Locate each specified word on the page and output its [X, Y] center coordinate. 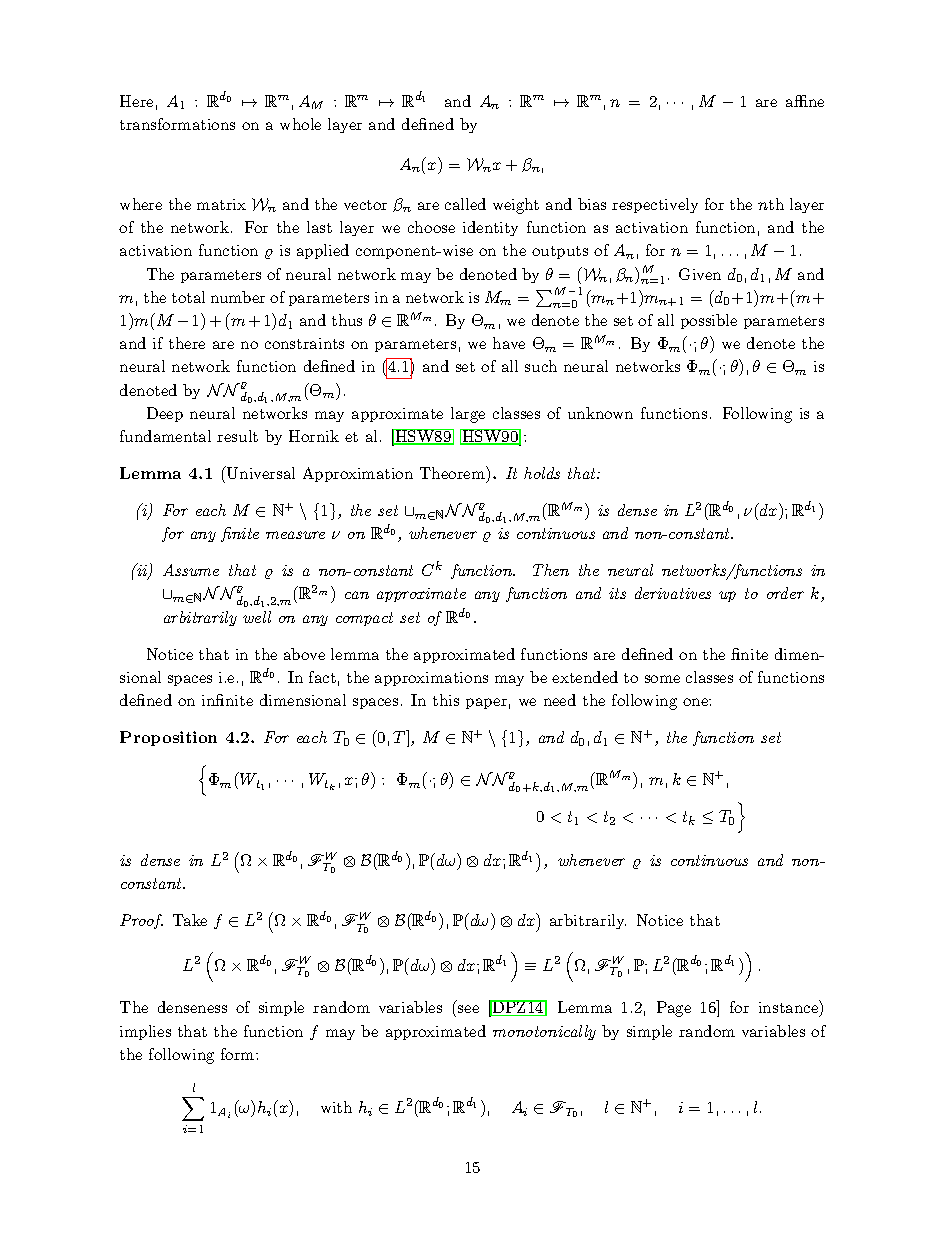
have [509, 343]
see [468, 1009]
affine [805, 101]
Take [190, 920]
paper [486, 703]
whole [300, 124]
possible [709, 321]
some [662, 679]
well [257, 617]
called [465, 204]
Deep [165, 414]
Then [551, 570]
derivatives [673, 593]
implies [145, 1032]
